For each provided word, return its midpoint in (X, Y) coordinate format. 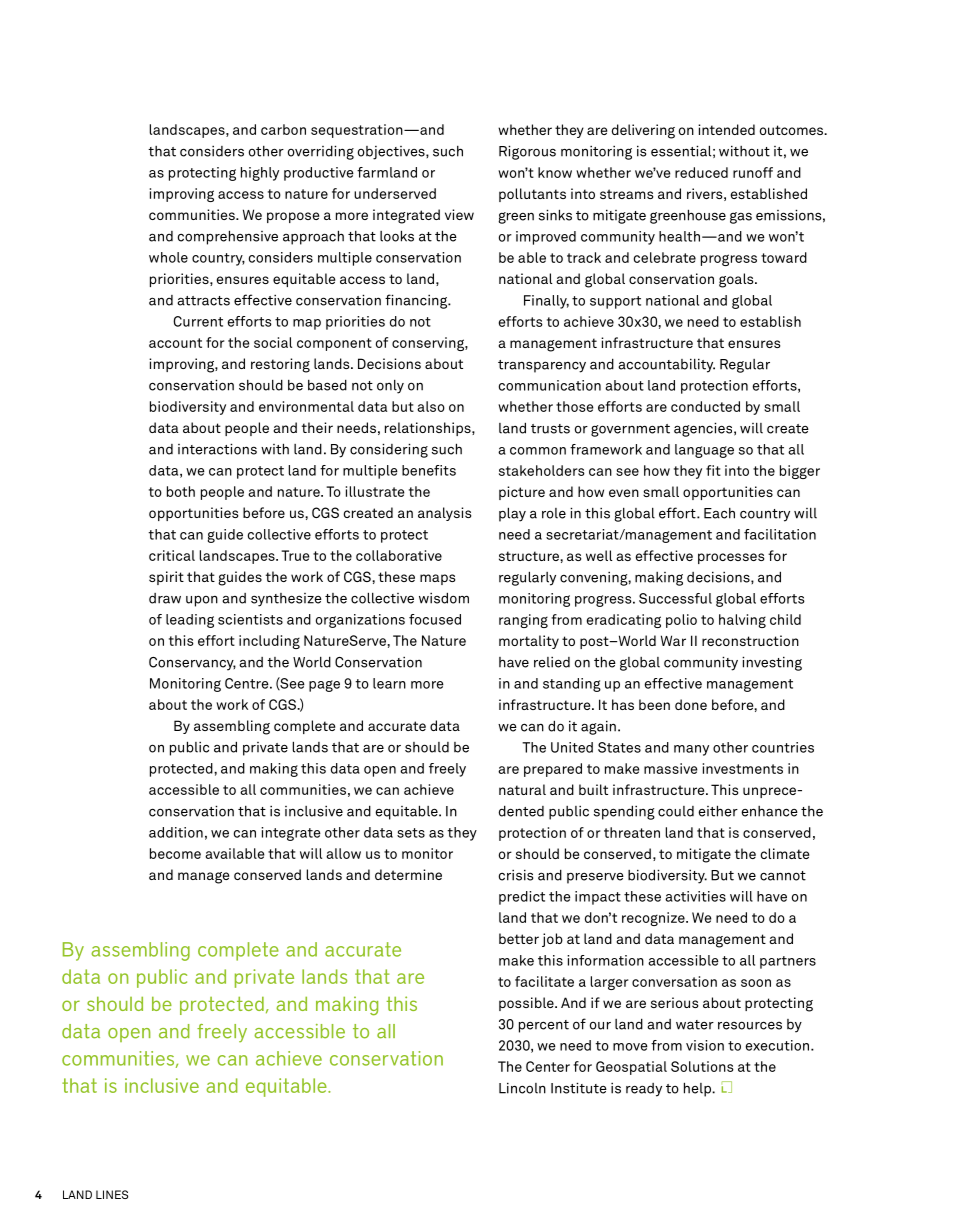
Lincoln (522, 1088)
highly (260, 174)
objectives (392, 153)
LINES (112, 1194)
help (698, 1089)
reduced (701, 172)
